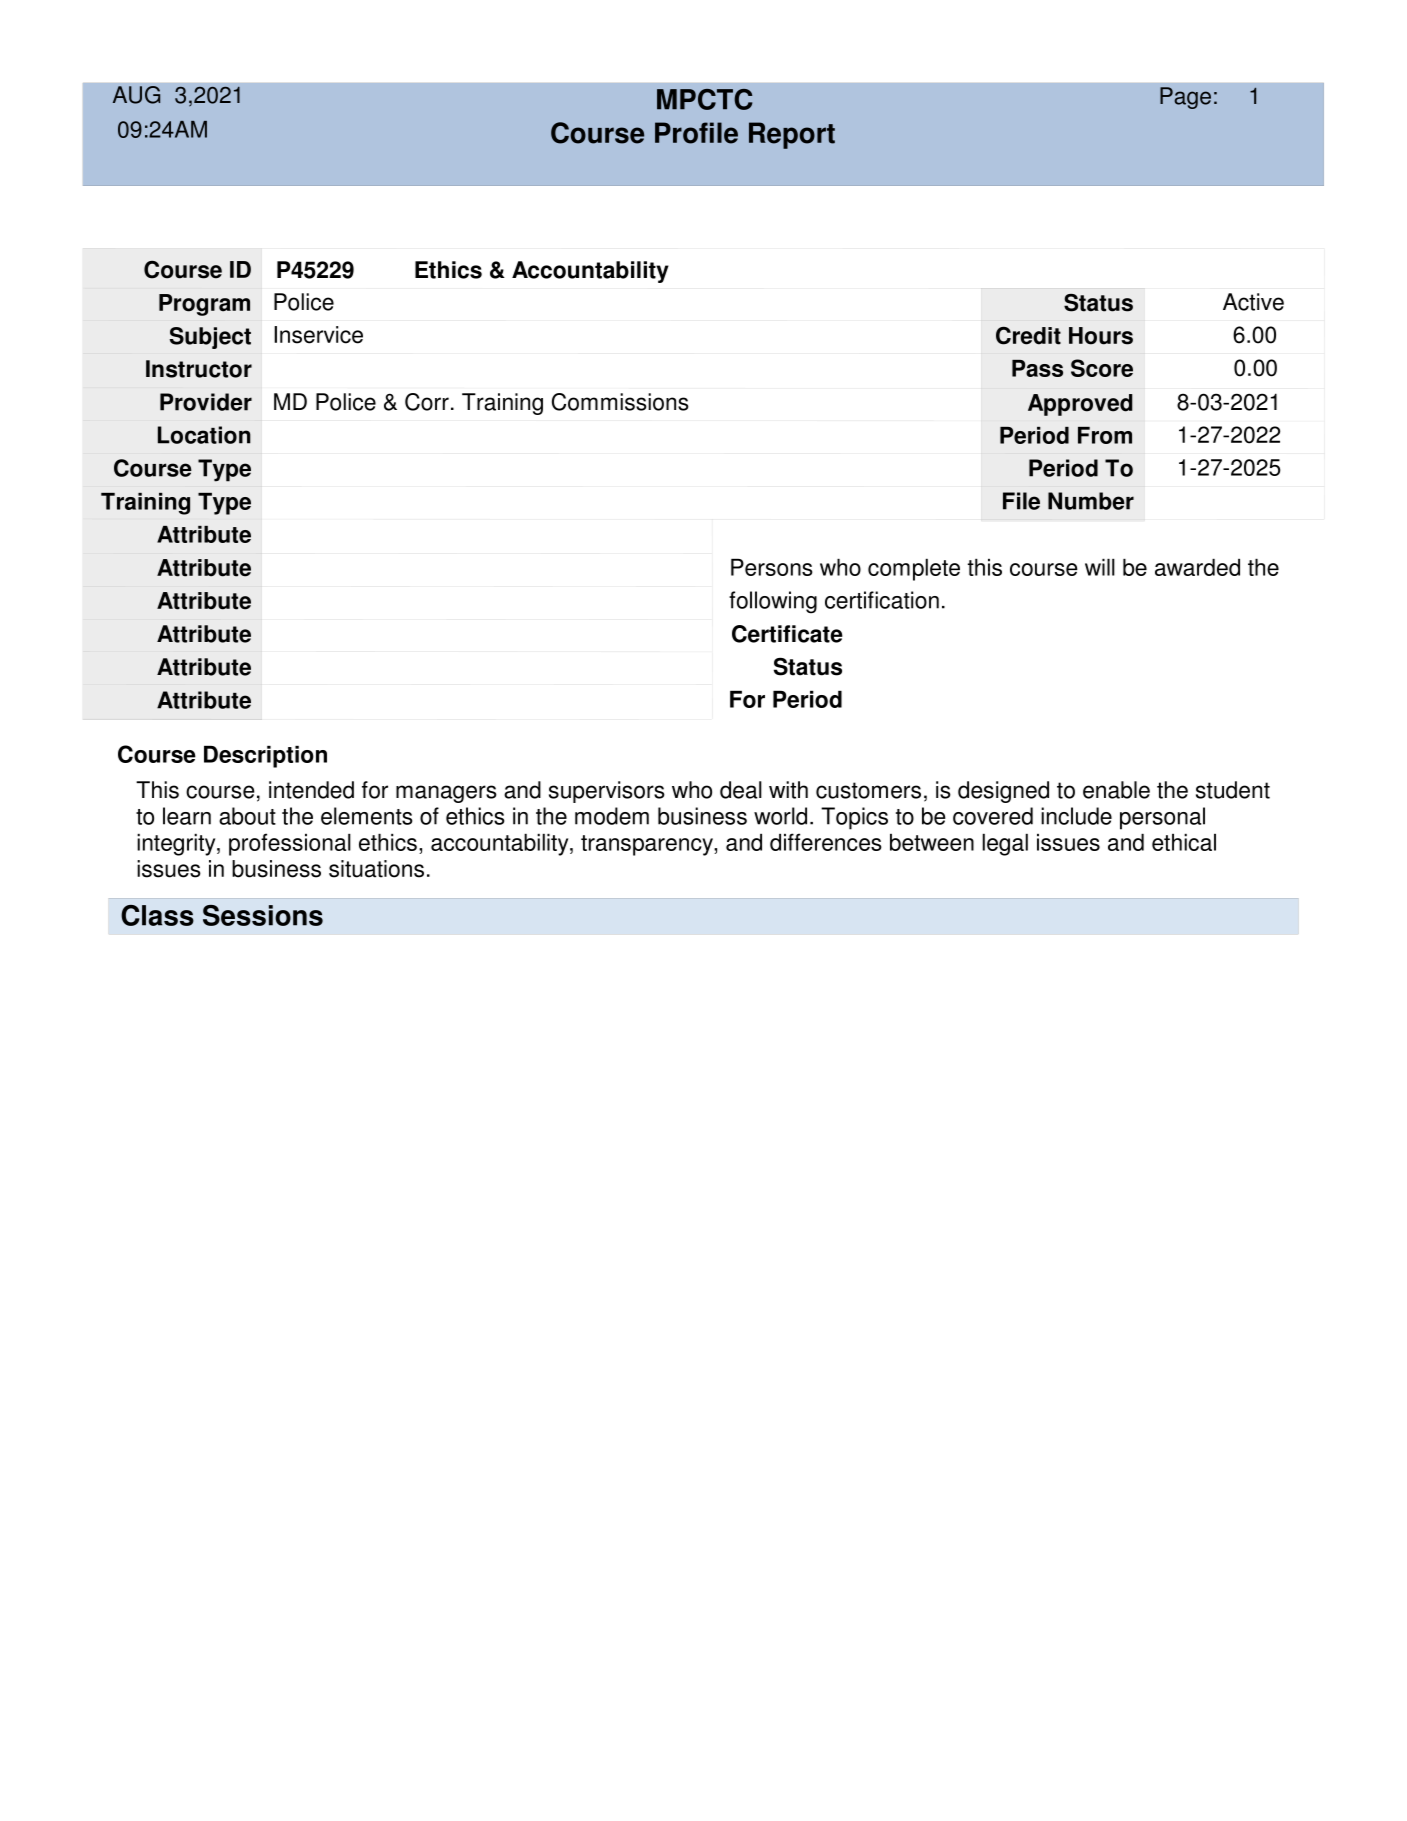 This page has width=1407, height=1821. I want to click on will, so click(1100, 567).
